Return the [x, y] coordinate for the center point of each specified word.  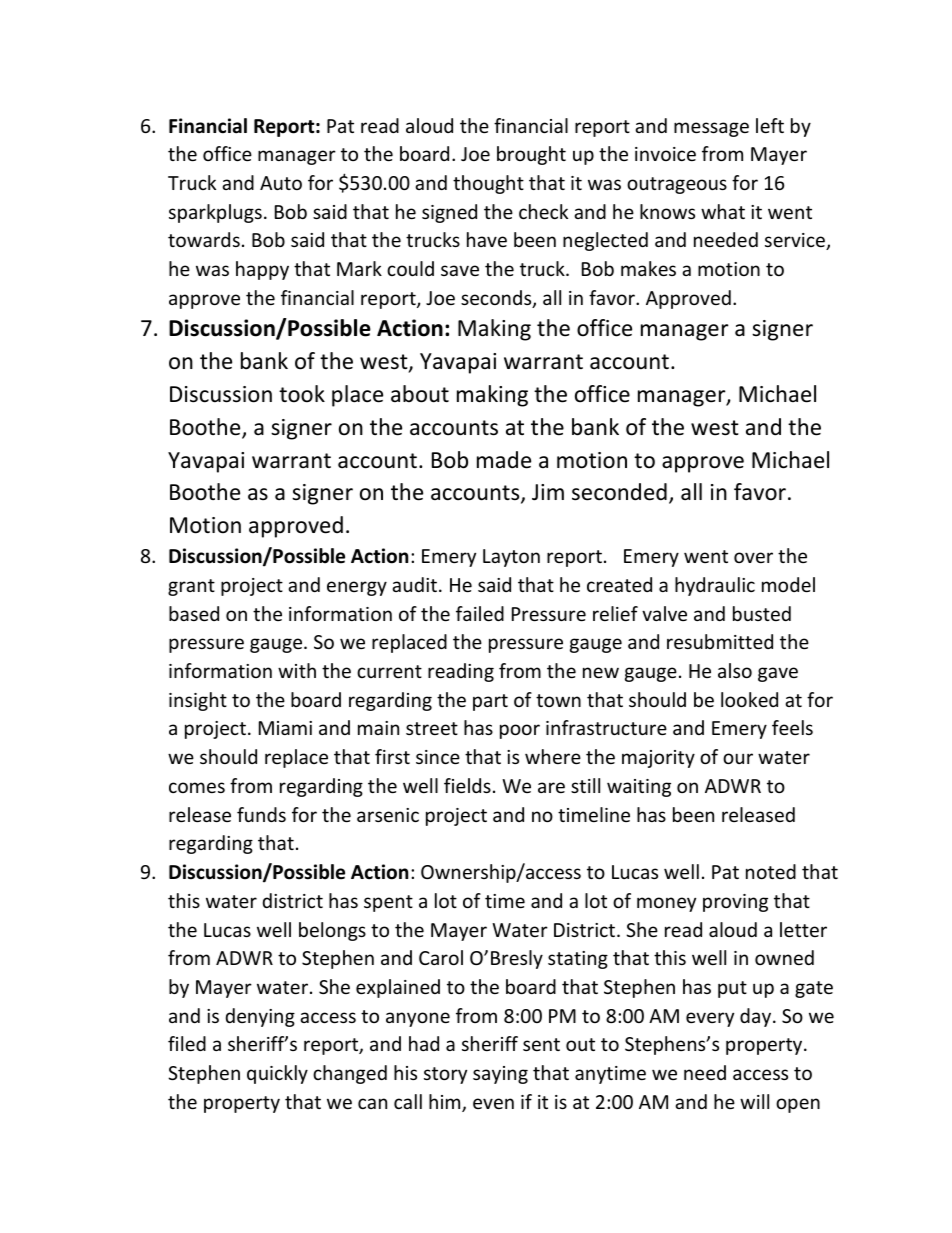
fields [467, 785]
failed [480, 613]
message [711, 129]
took [302, 394]
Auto [281, 183]
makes [648, 268]
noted [771, 871]
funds [261, 814]
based [194, 613]
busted [762, 613]
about [420, 394]
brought [531, 155]
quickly [277, 1074]
